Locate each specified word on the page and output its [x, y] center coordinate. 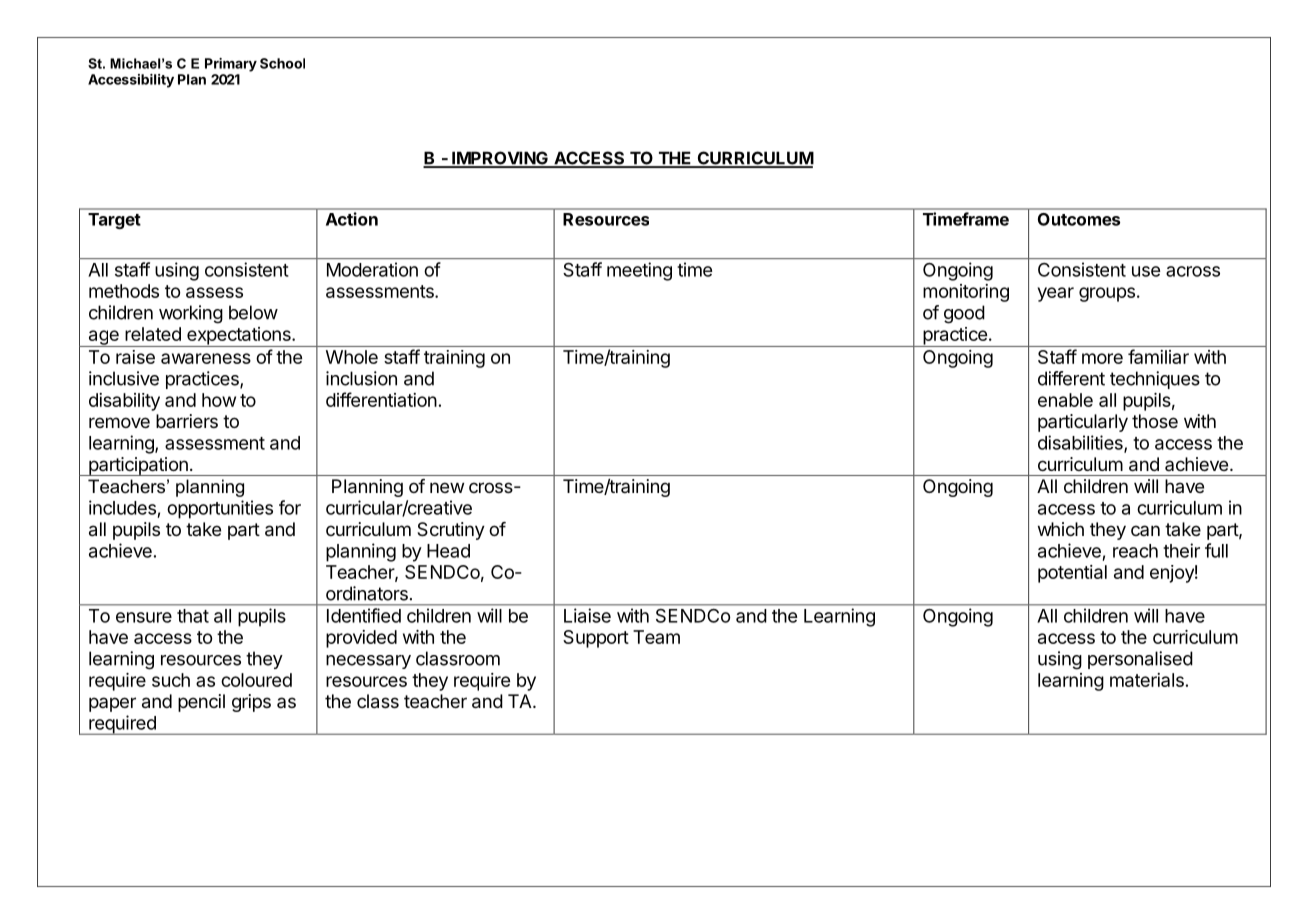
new [447, 487]
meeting [639, 271]
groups [1107, 294]
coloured [256, 680]
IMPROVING [500, 159]
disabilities [1081, 443]
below [253, 312]
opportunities [220, 509]
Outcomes [1079, 219]
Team [656, 637]
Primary [231, 65]
